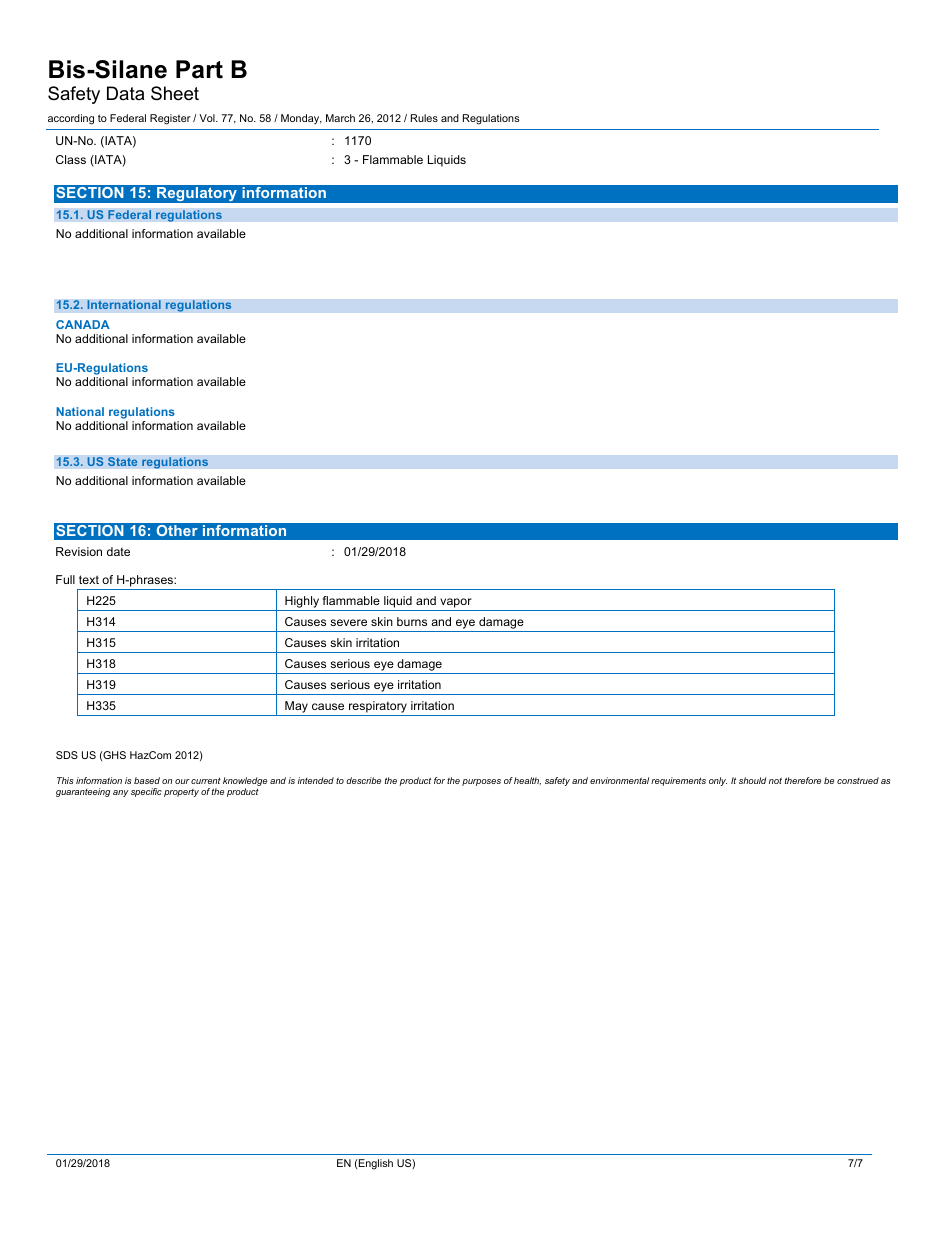 Image resolution: width=952 pixels, height=1233 pixels. Describe the element at coordinates (301, 119) in the image. I see `Monday` at that location.
